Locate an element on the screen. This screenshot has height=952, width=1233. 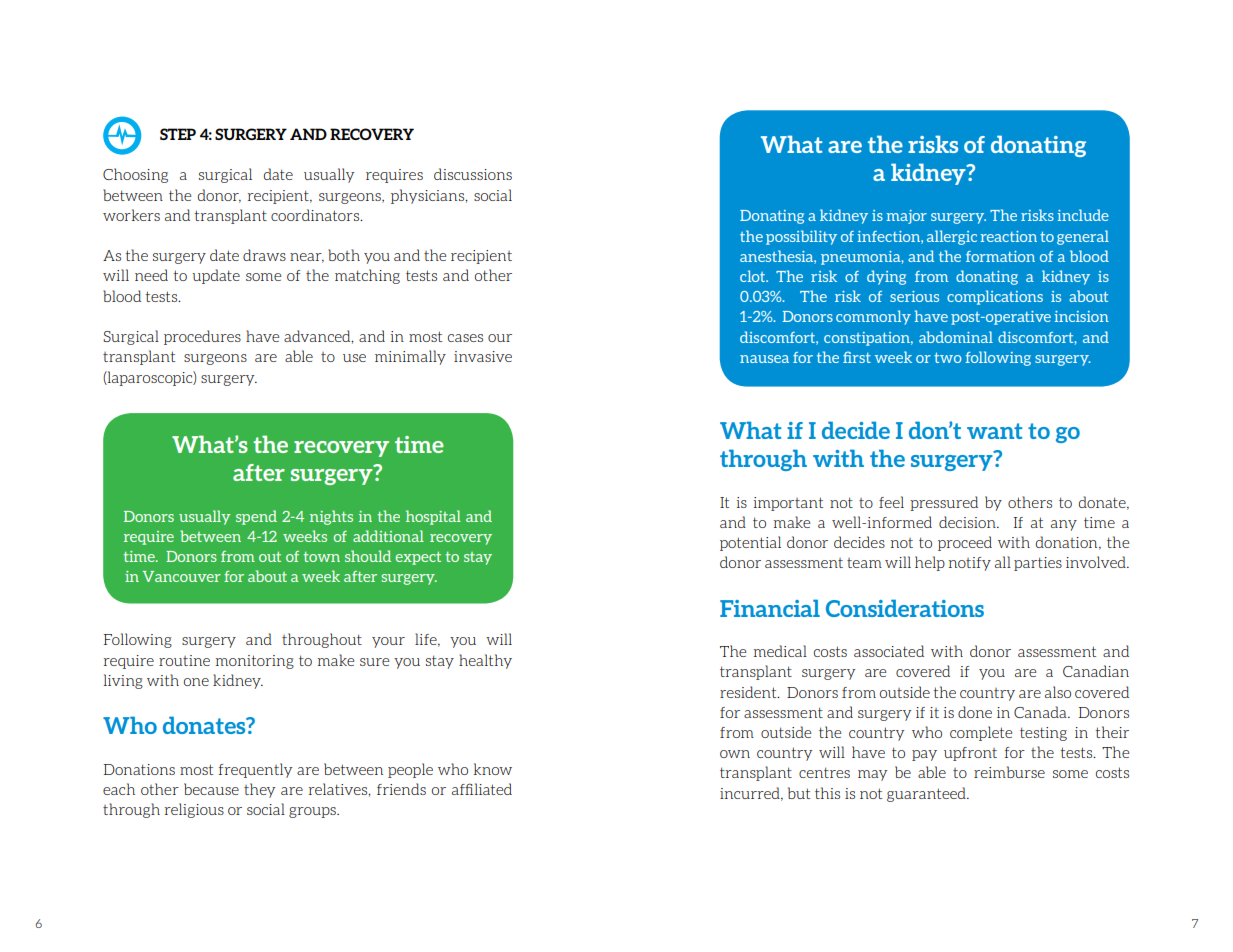
STEP is located at coordinates (178, 134).
